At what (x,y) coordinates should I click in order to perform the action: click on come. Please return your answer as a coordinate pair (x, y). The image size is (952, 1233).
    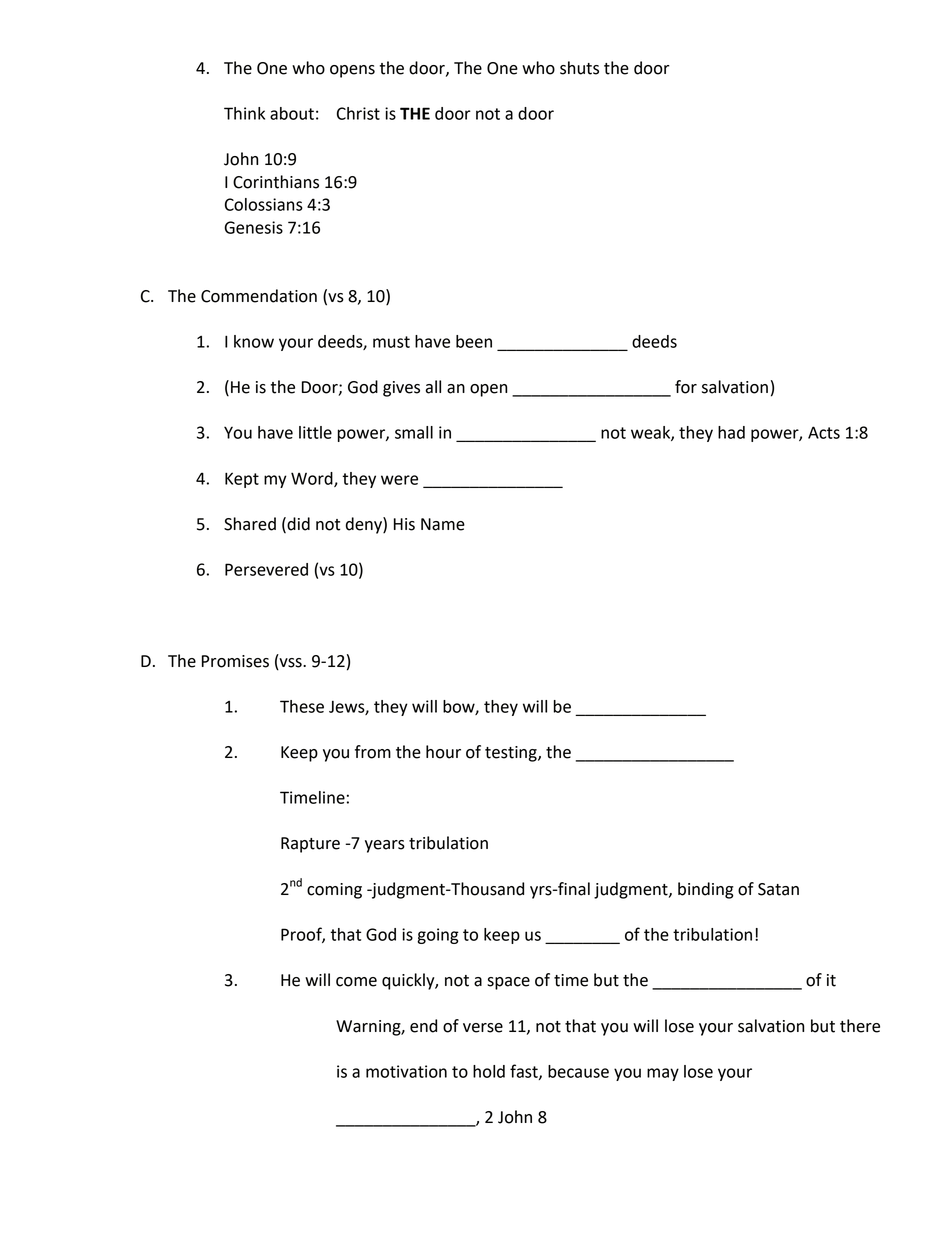
    Looking at the image, I should click on (356, 982).
